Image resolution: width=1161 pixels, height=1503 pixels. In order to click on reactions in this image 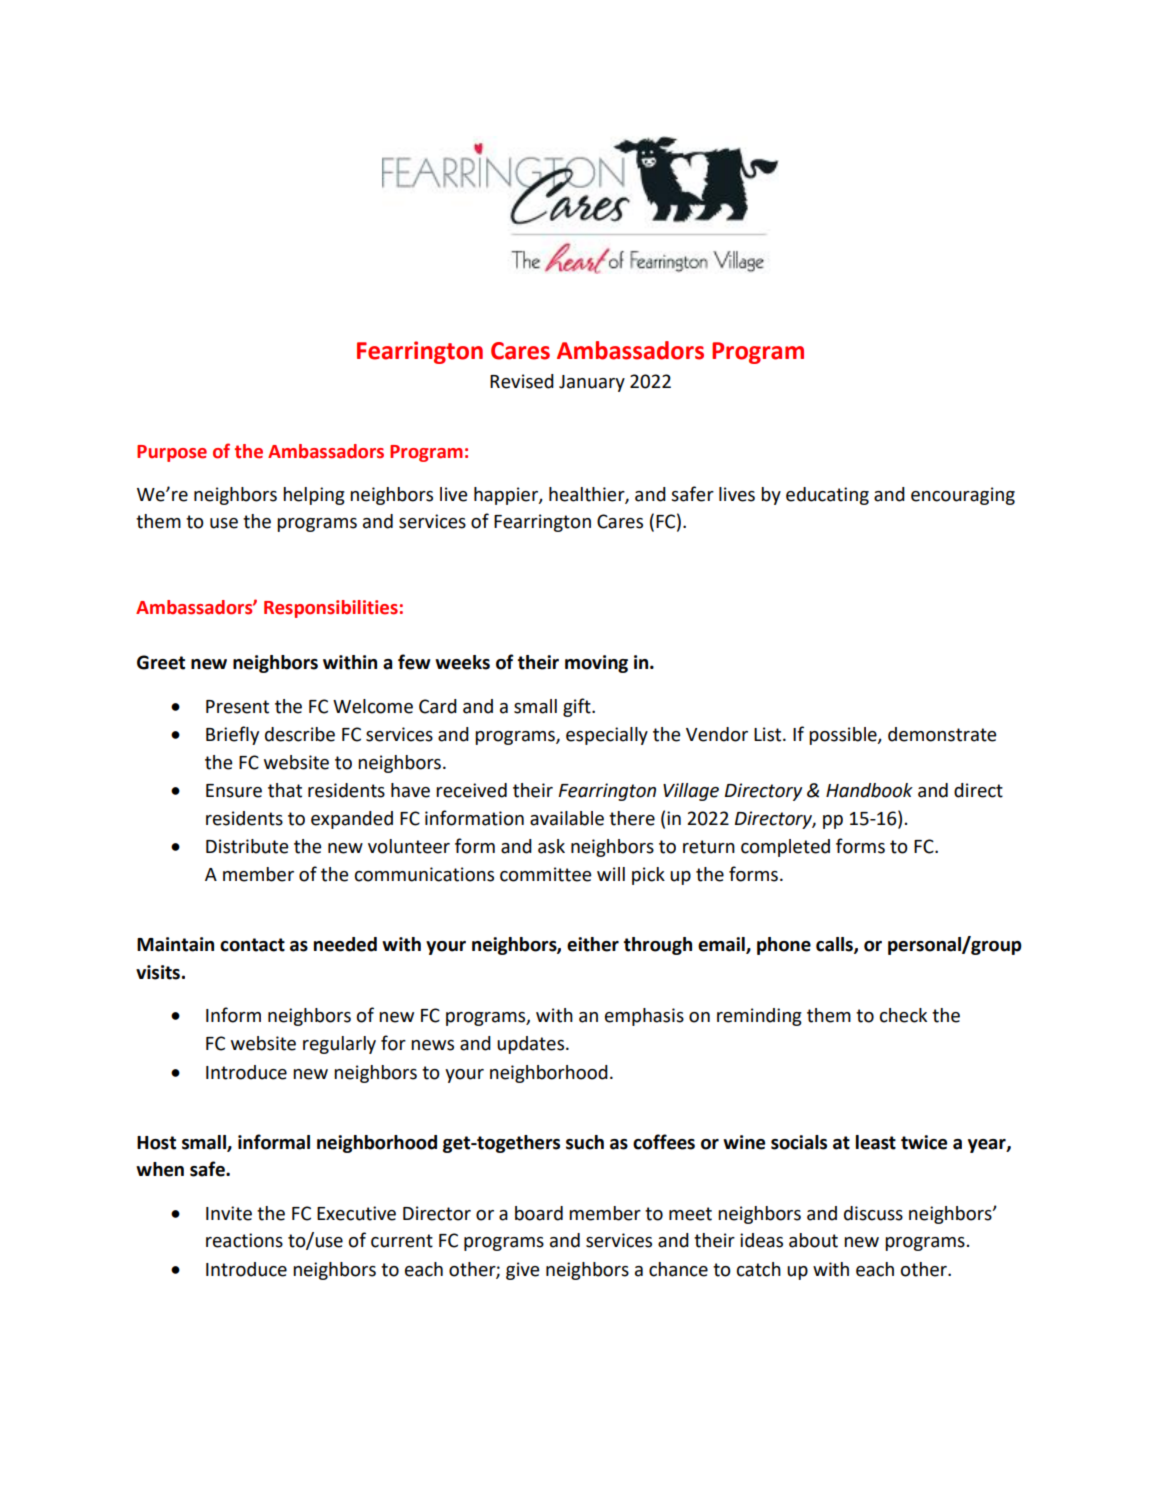, I will do `click(244, 1240)`.
